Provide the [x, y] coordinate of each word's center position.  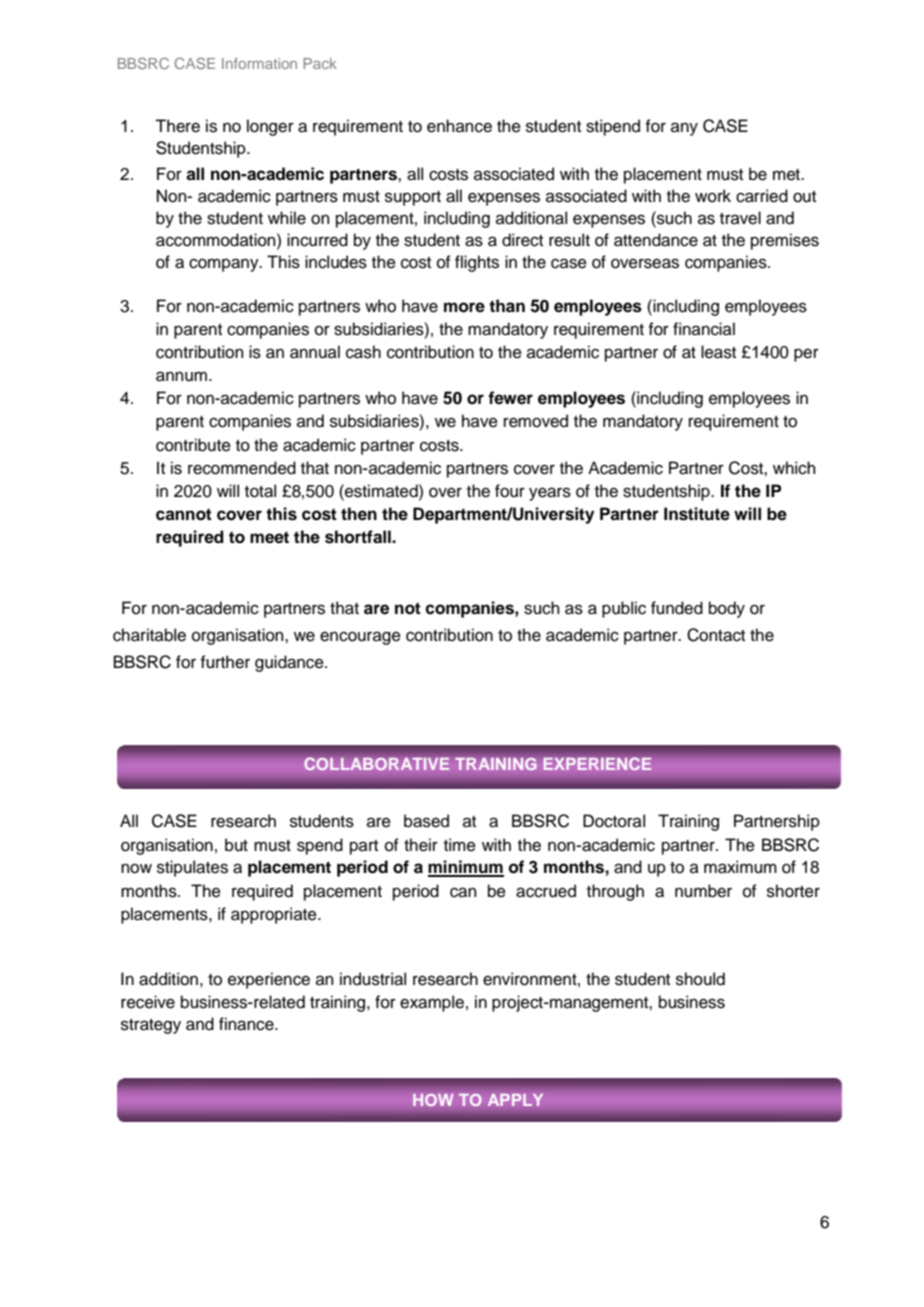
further [225, 662]
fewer [510, 398]
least [718, 352]
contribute [193, 445]
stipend [613, 127]
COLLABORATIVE [377, 764]
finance [247, 1024]
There [177, 126]
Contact [716, 635]
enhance [459, 126]
